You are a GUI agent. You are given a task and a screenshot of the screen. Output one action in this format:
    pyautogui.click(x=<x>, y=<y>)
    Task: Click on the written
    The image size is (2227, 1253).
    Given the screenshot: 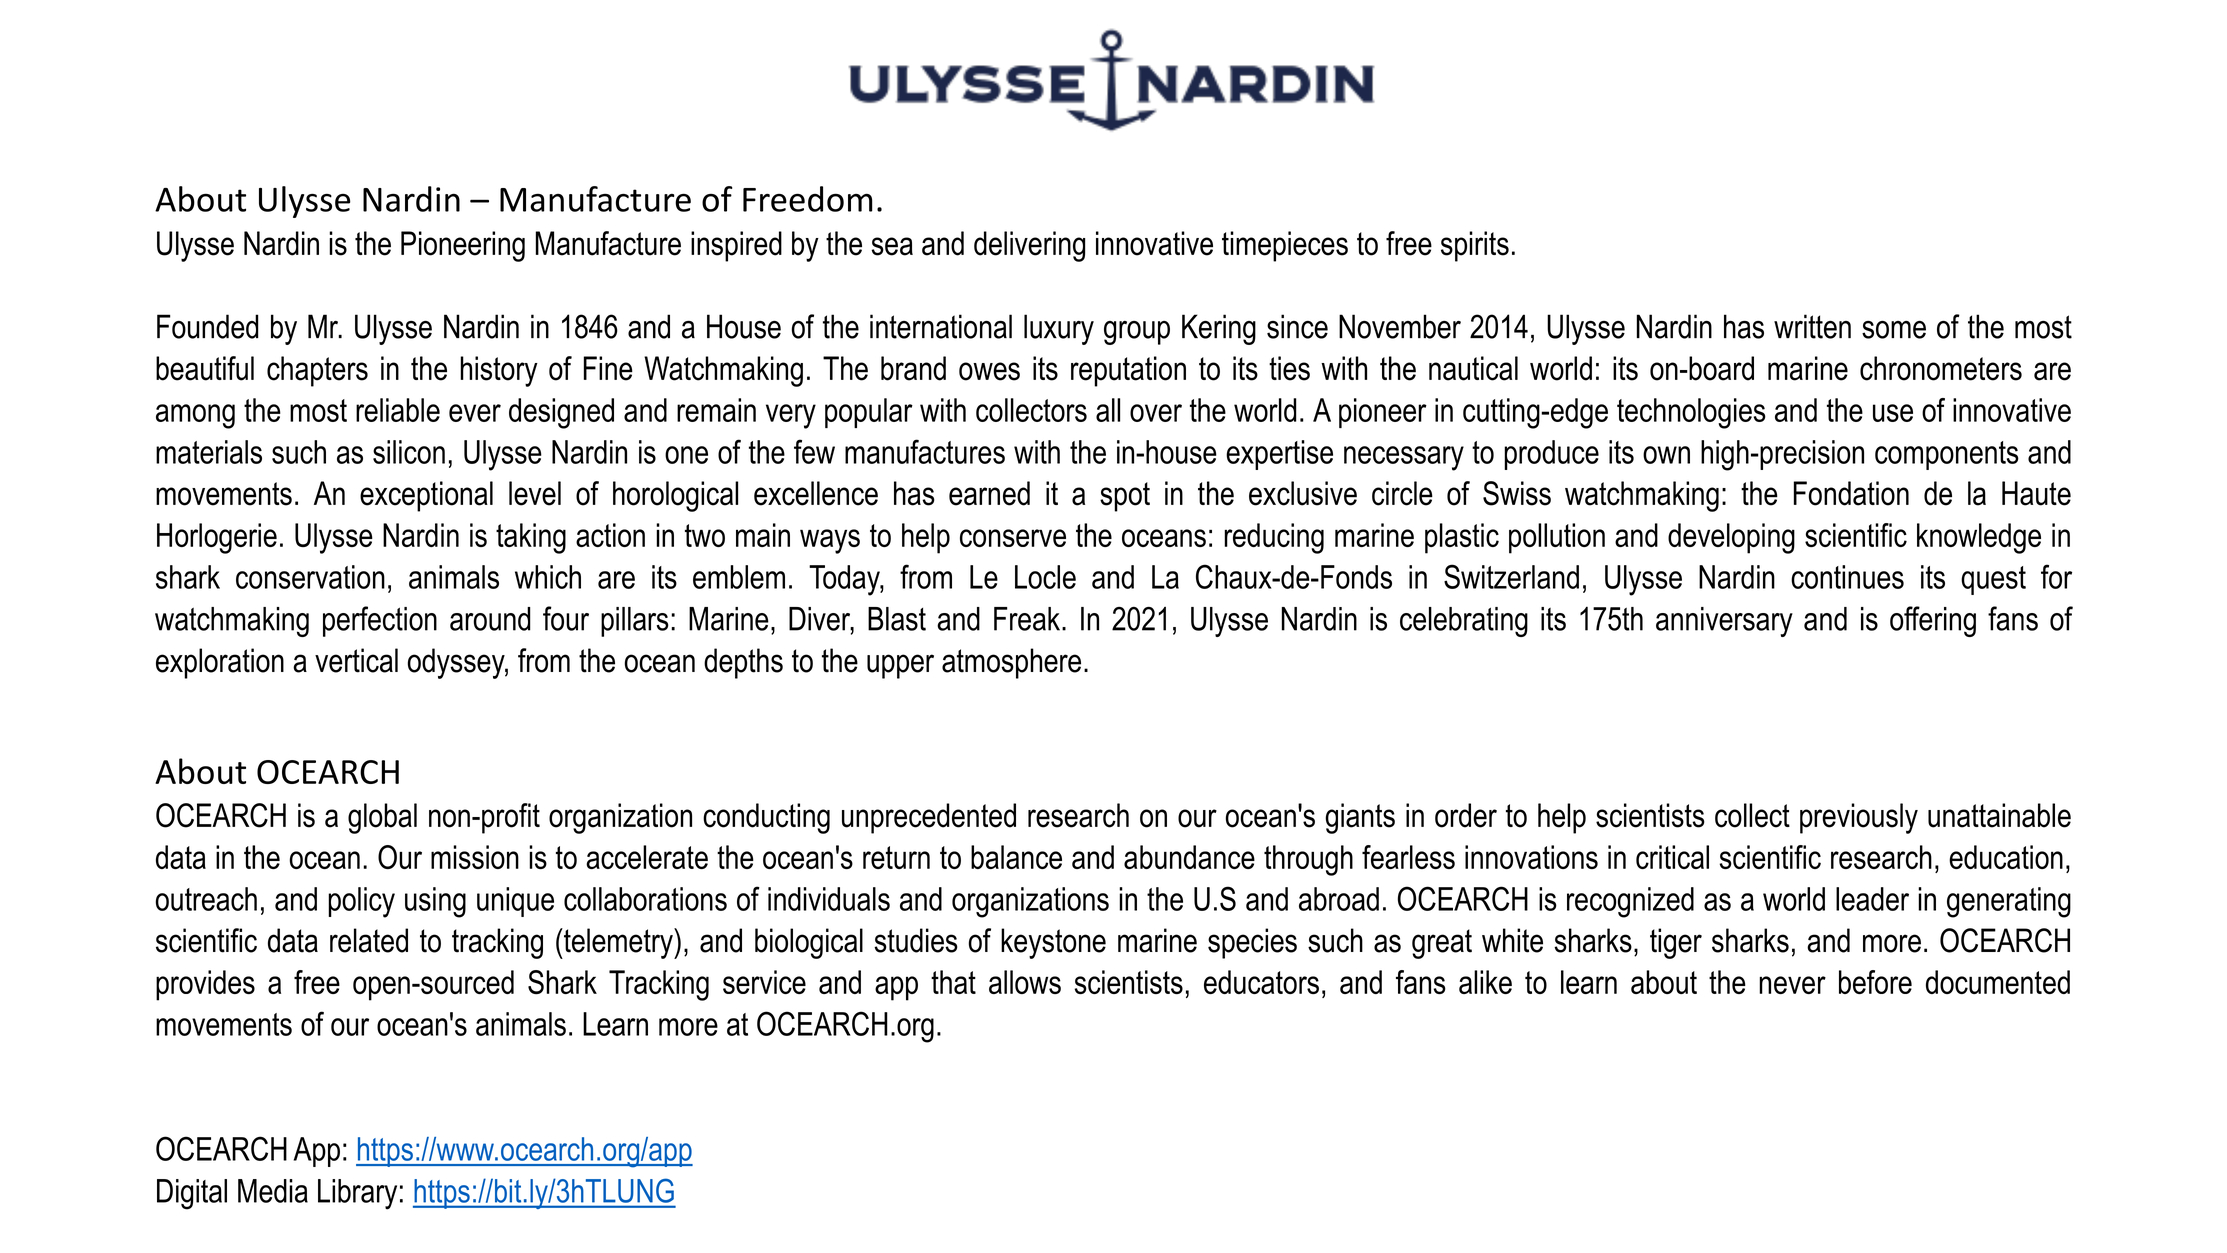 What is the action you would take?
    pyautogui.click(x=1812, y=326)
